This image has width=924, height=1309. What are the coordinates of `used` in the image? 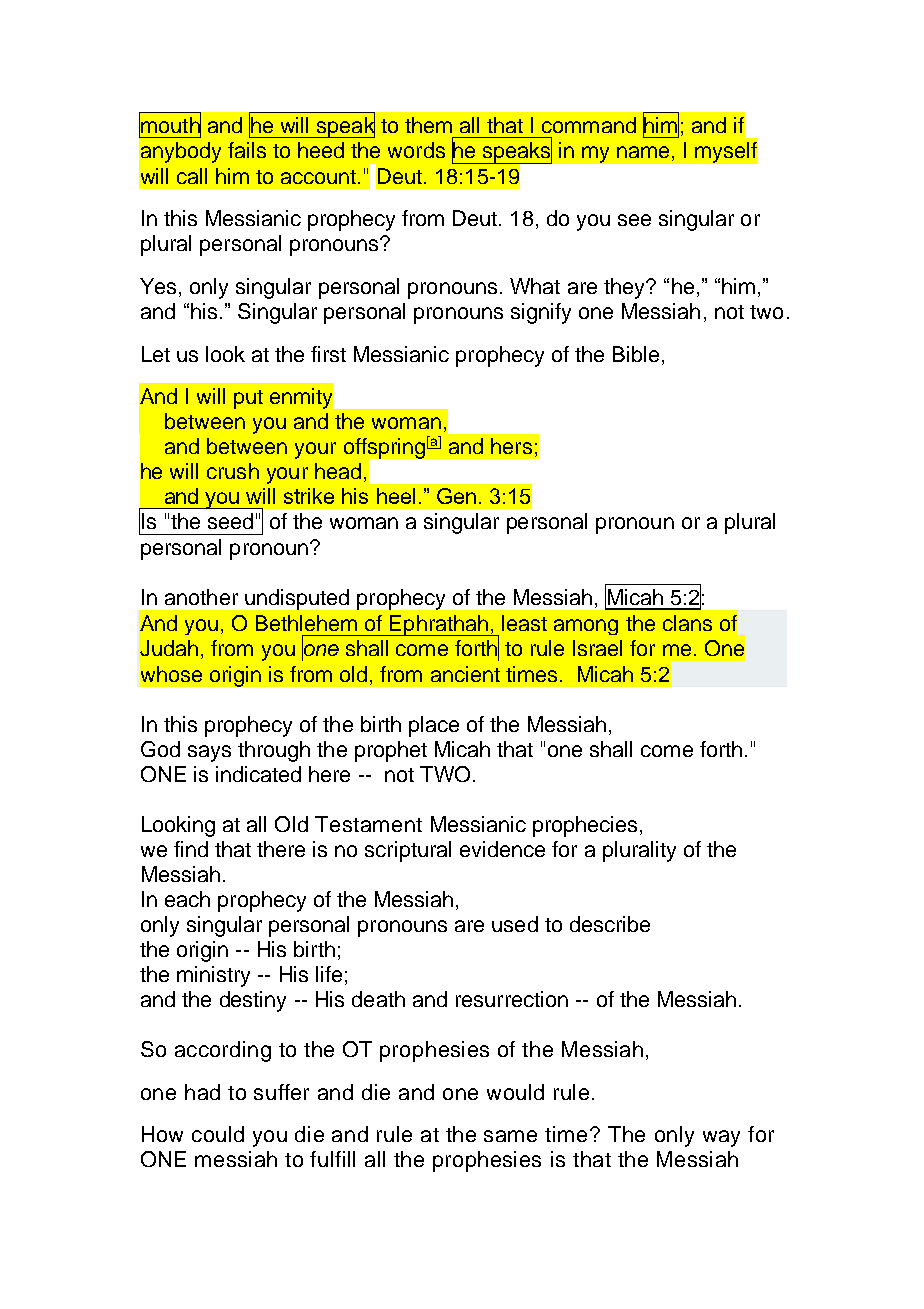 It's located at (515, 924).
